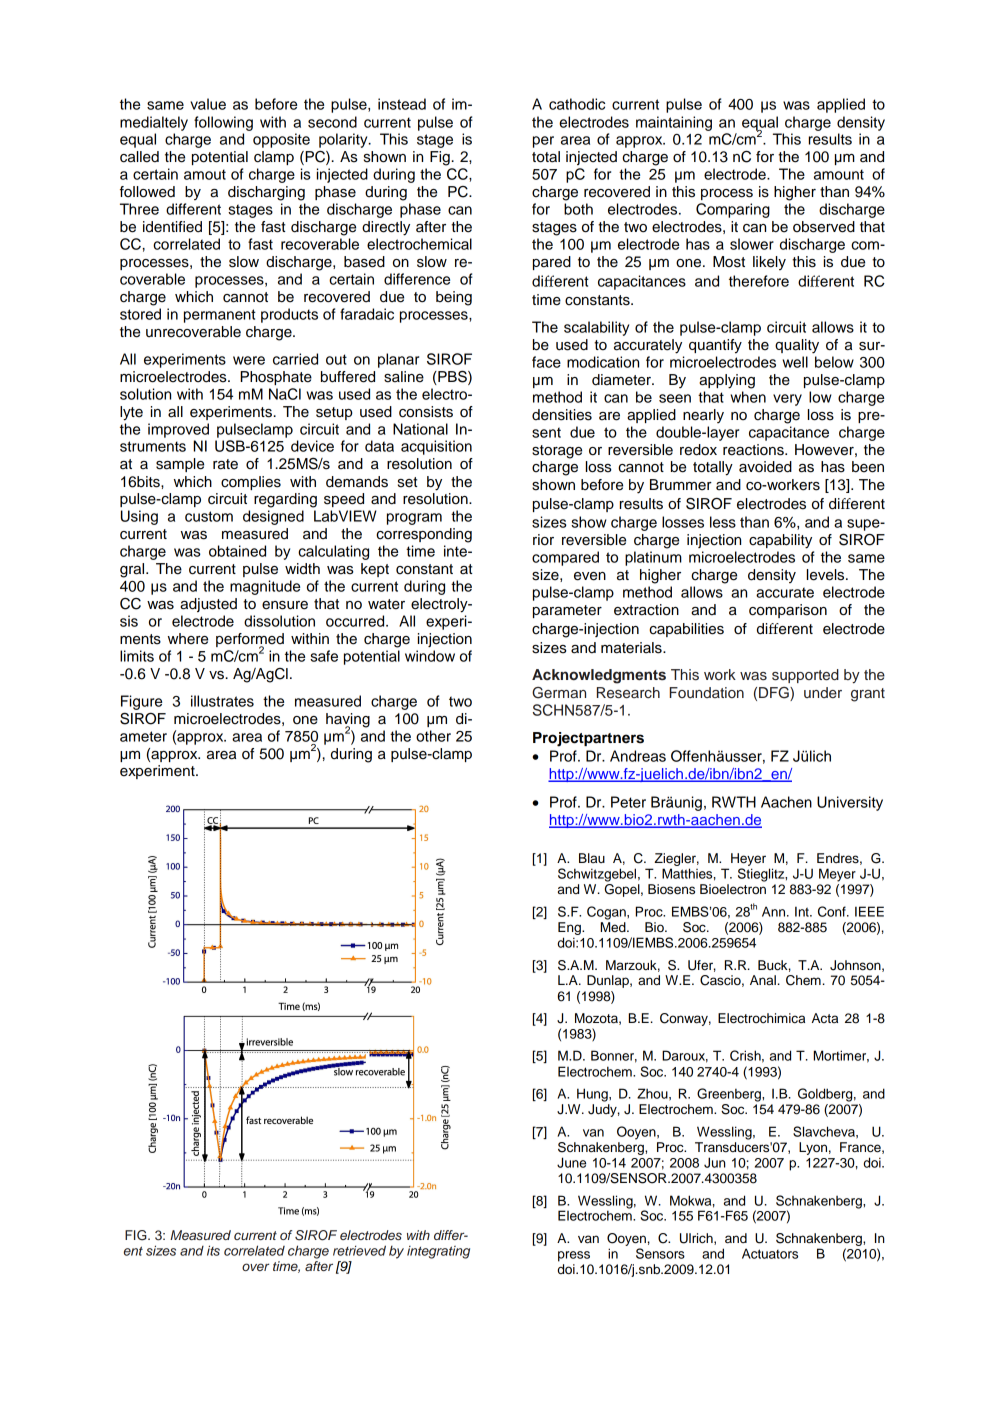 This screenshot has height=1421, width=1004. What do you see at coordinates (574, 1256) in the screenshot?
I see `press` at bounding box center [574, 1256].
